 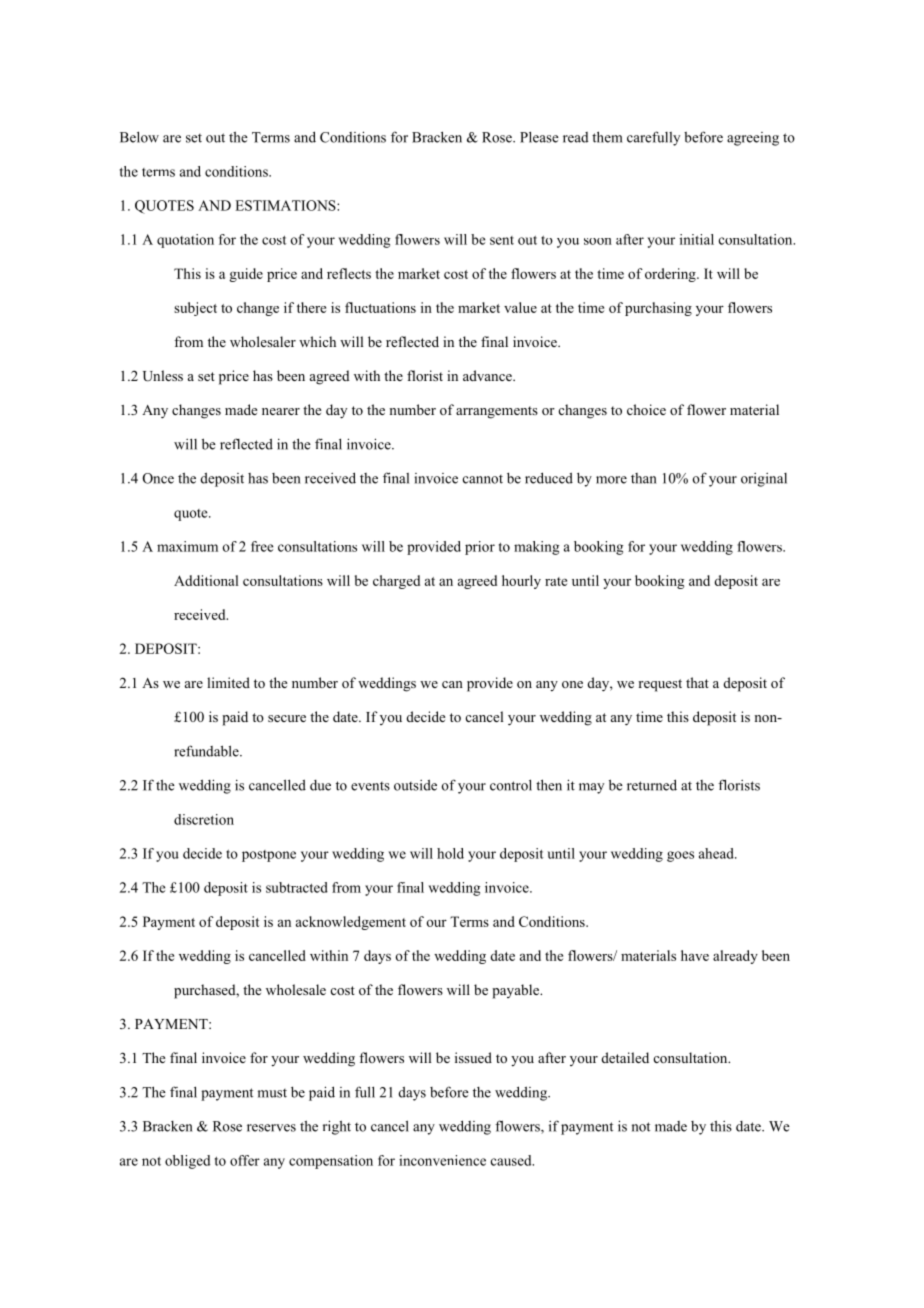 What do you see at coordinates (497, 412) in the document?
I see `arrangements` at bounding box center [497, 412].
